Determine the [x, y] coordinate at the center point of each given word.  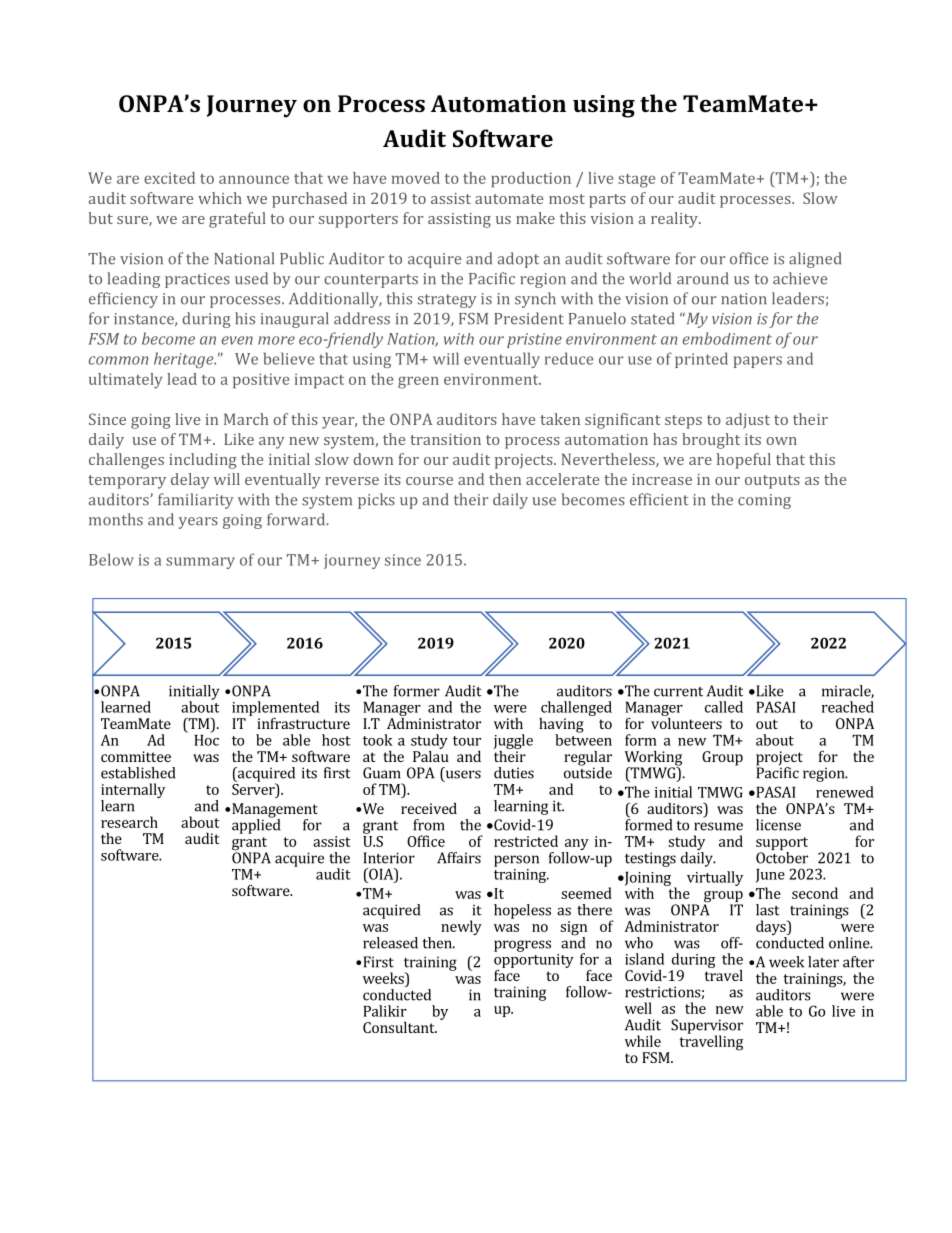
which [220, 198]
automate [509, 199]
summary [200, 563]
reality [675, 220]
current [678, 692]
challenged [576, 708]
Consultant [400, 1027]
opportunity [534, 962]
